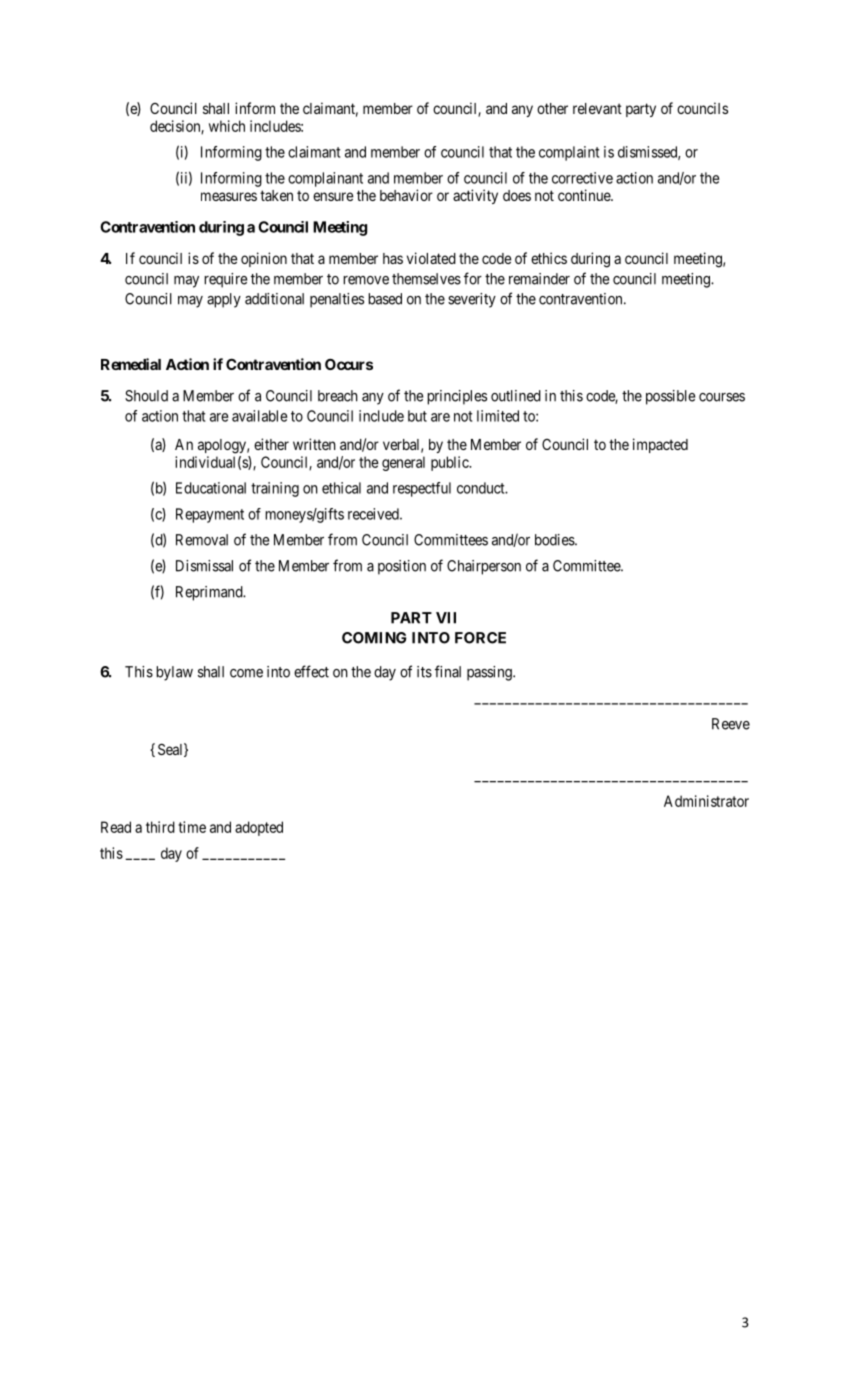 The height and width of the image is (1400, 849). Describe the element at coordinates (131, 364) in the image. I see `Remedial` at that location.
